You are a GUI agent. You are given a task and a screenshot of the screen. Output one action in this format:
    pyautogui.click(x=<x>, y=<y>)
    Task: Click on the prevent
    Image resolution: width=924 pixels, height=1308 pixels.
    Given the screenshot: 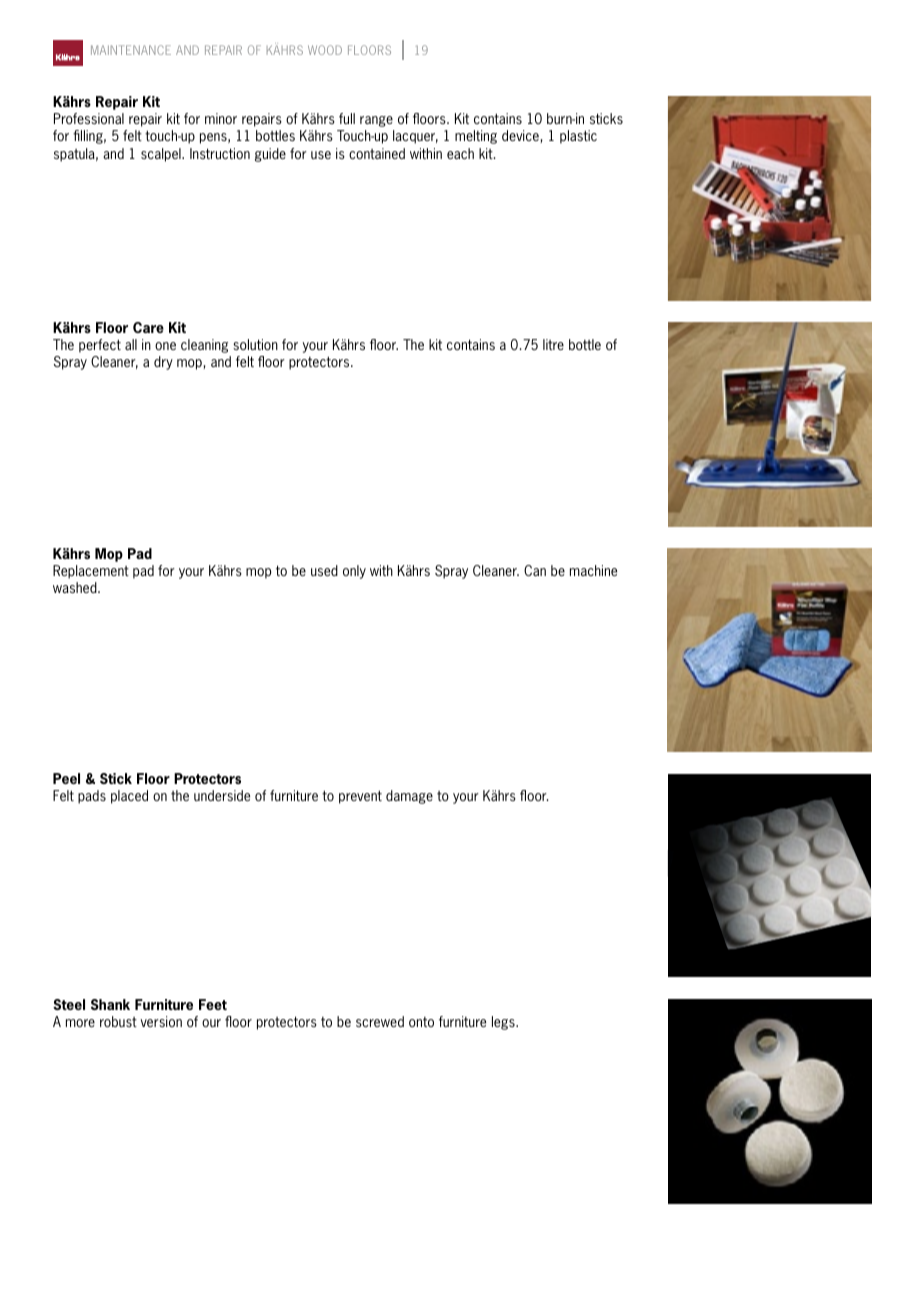 What is the action you would take?
    pyautogui.click(x=360, y=797)
